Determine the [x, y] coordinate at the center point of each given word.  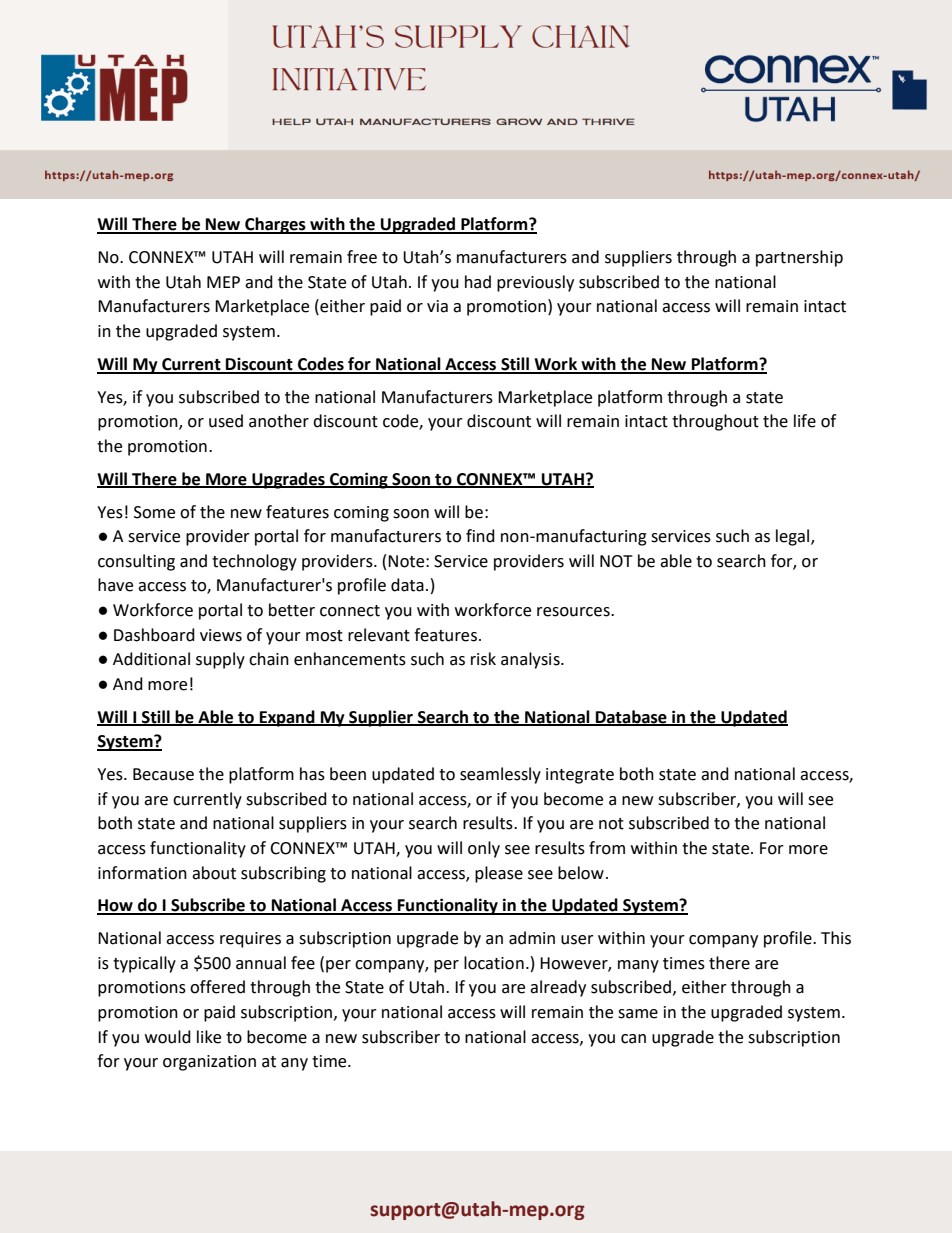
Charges [275, 225]
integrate [580, 776]
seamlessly [500, 775]
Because [163, 774]
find [480, 536]
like [209, 1037]
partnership [799, 258]
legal [794, 537]
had [478, 282]
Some [154, 512]
